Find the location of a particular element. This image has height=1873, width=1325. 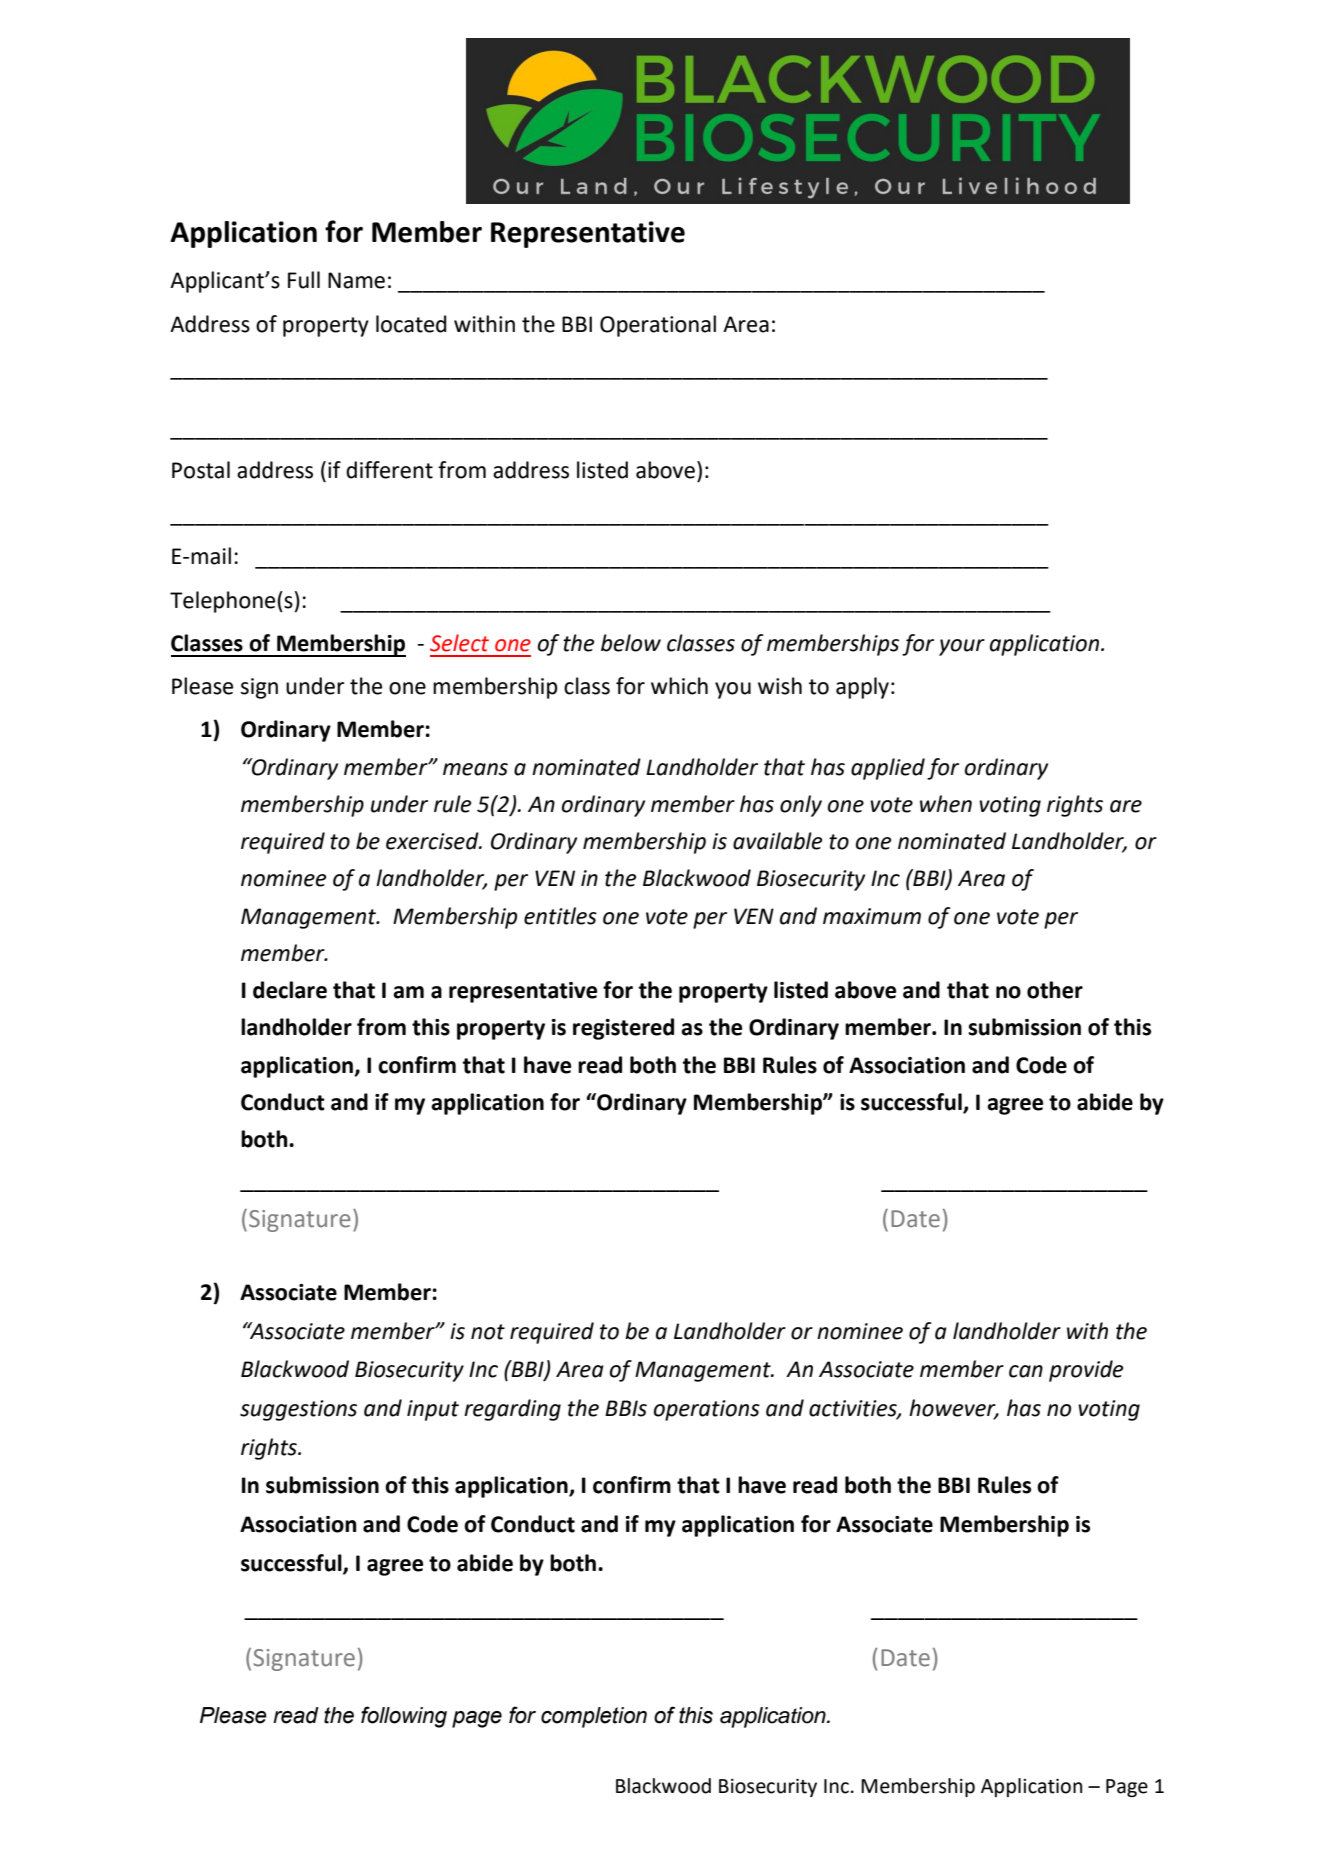

below is located at coordinates (631, 643).
